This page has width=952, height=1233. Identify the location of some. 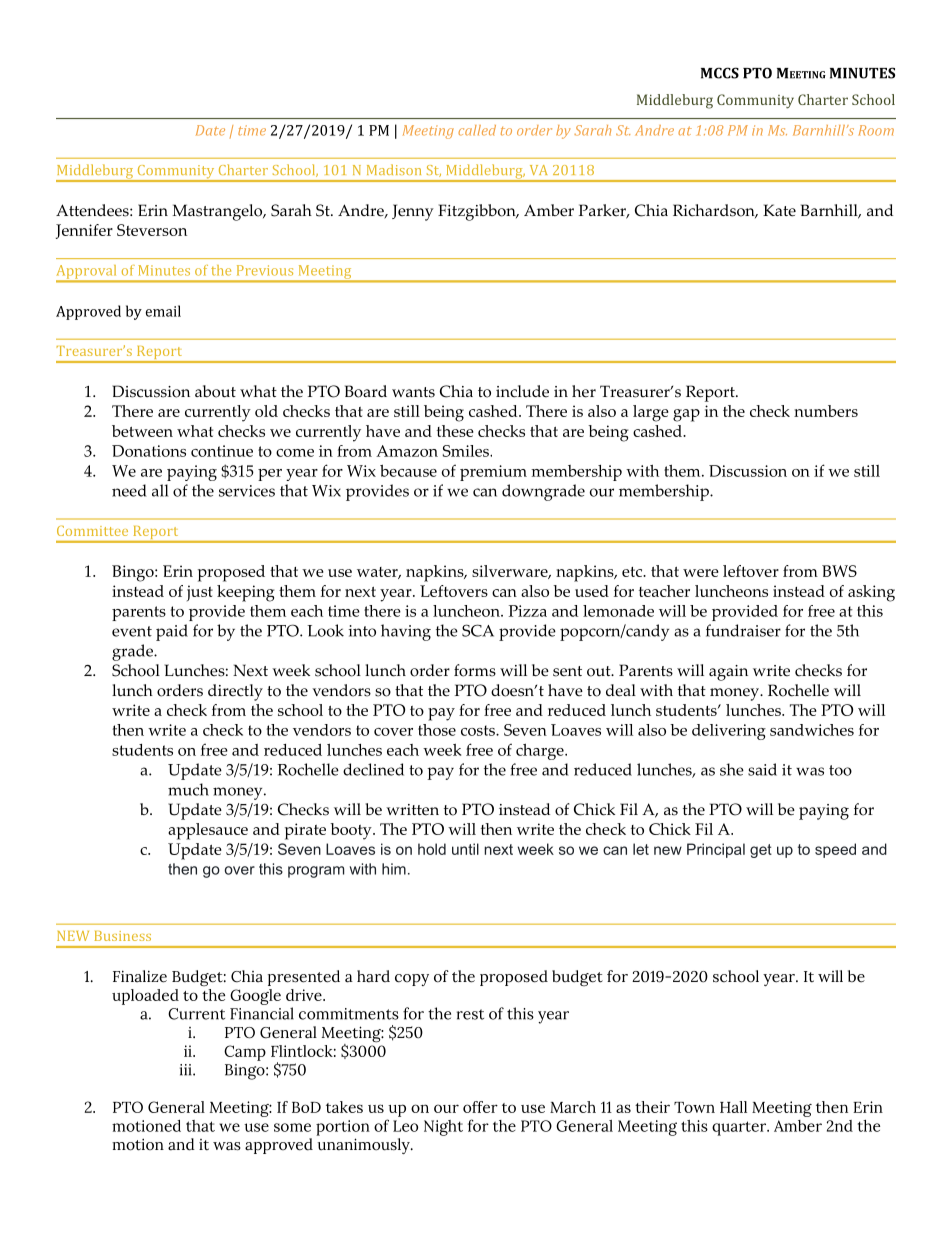
(292, 1127).
